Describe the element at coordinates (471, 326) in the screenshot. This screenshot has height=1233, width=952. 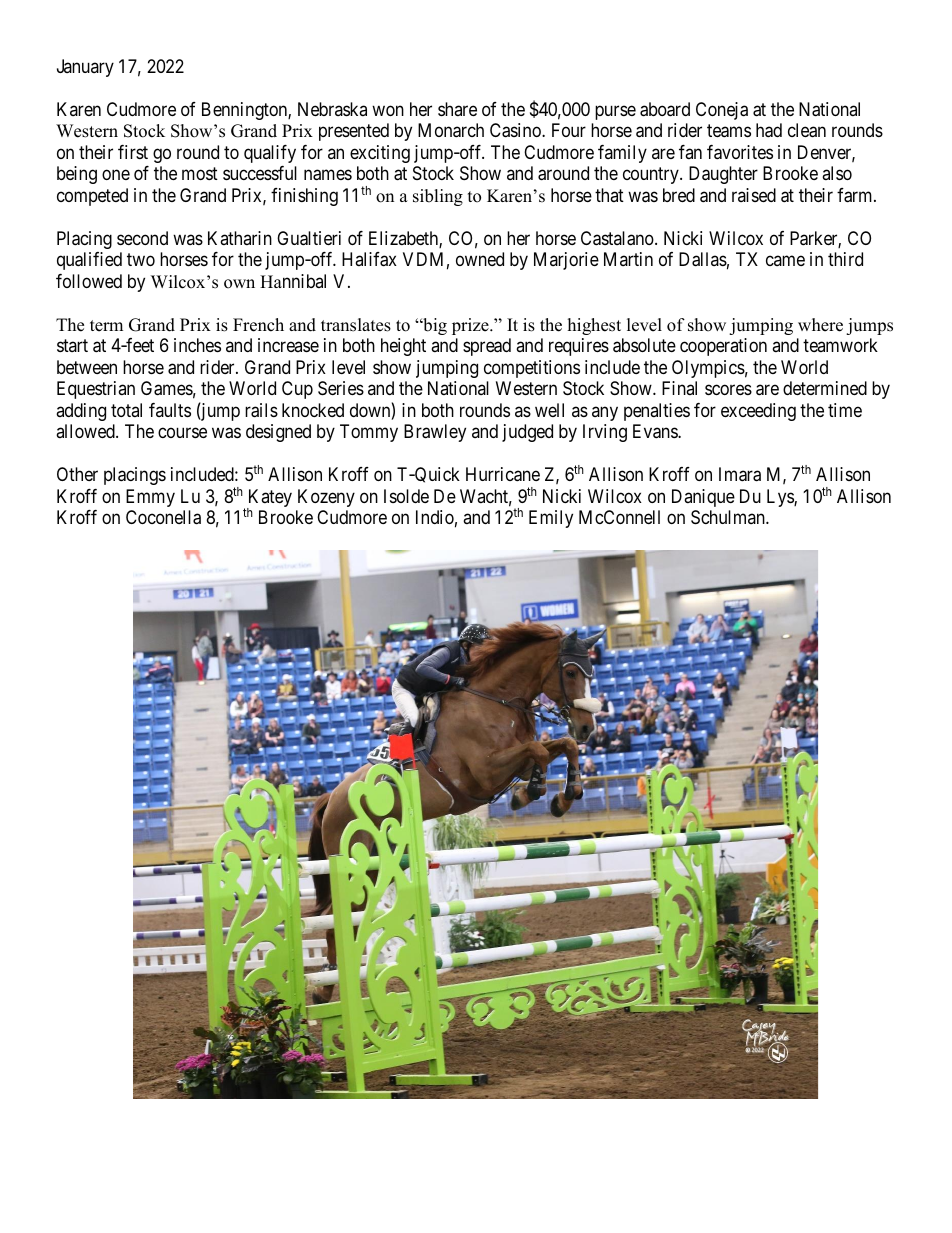
I see `prize` at that location.
